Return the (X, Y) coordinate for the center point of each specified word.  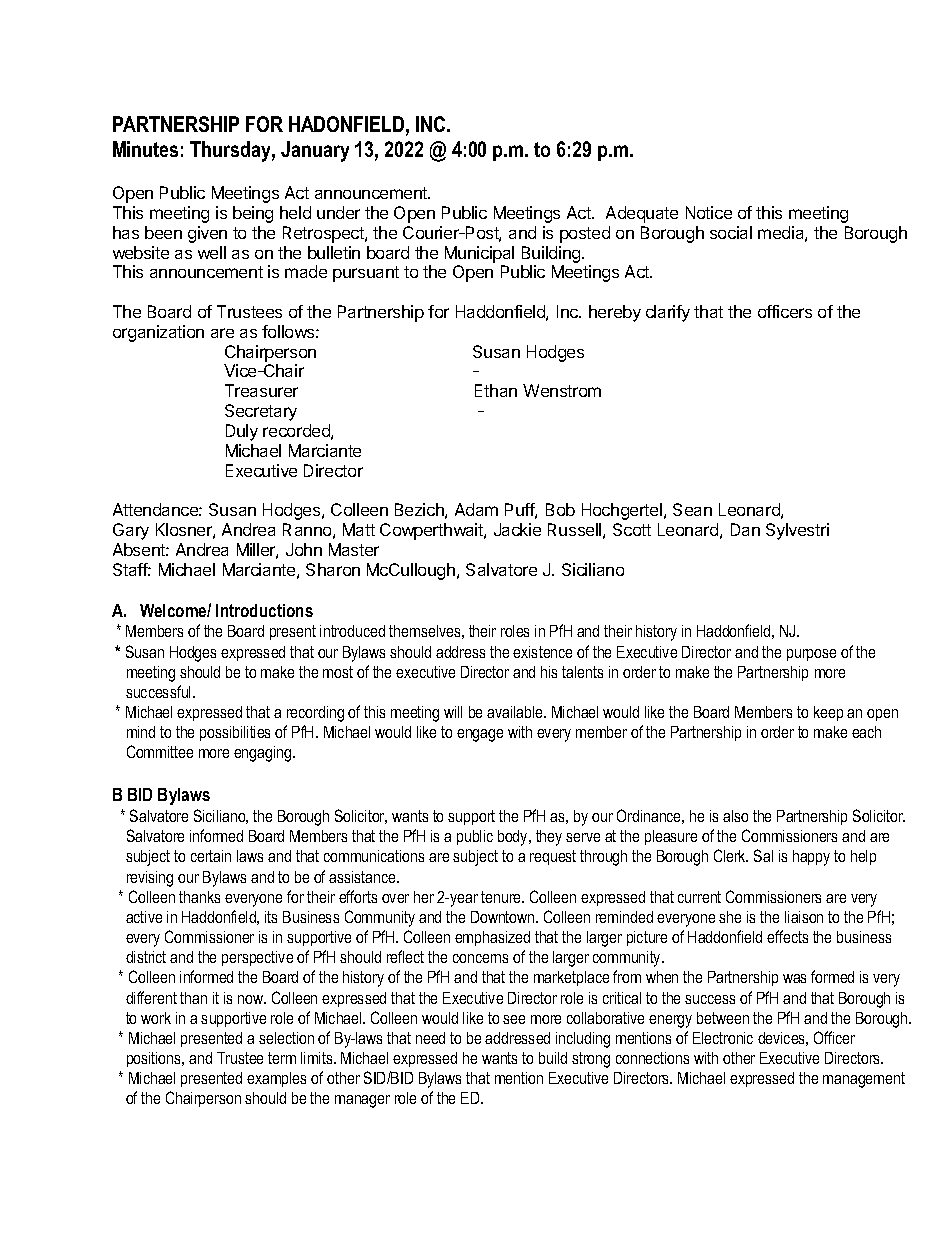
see (514, 1019)
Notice (709, 212)
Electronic (723, 1038)
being (253, 214)
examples (276, 1079)
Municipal (479, 254)
